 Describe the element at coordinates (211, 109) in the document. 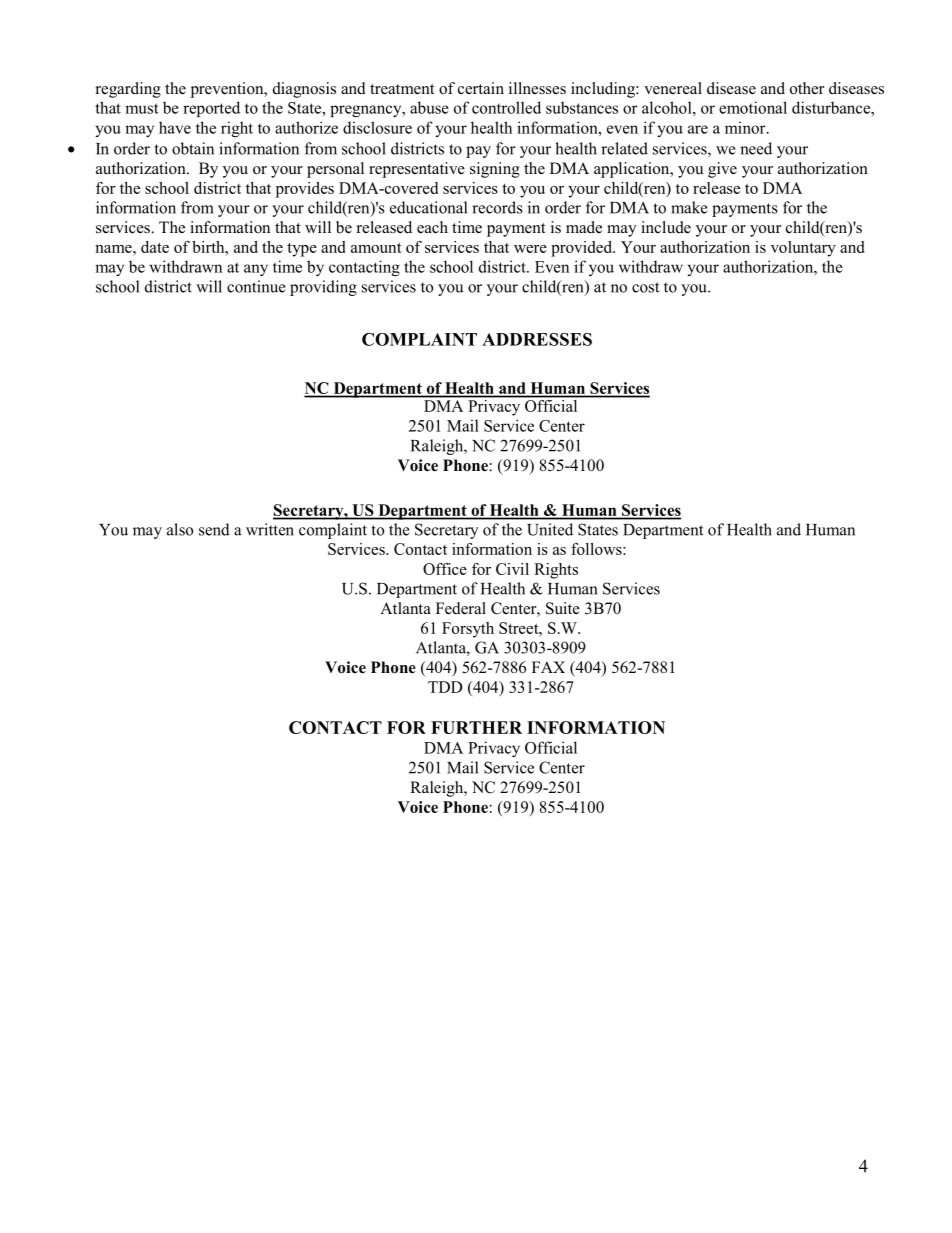

I see `reported` at that location.
